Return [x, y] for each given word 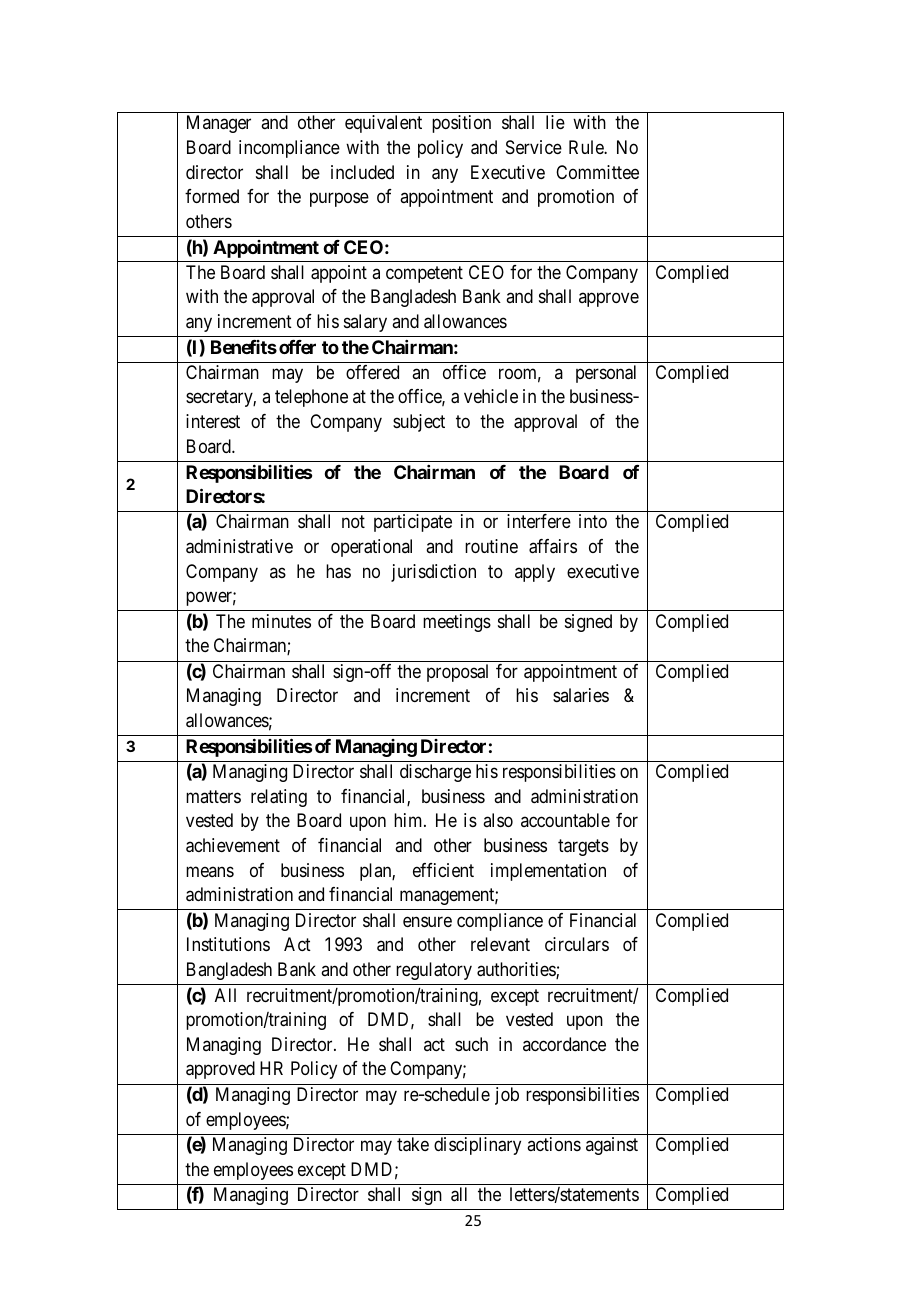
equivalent [383, 124]
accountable [565, 820]
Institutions [228, 944]
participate [413, 523]
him [409, 820]
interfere [539, 521]
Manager [219, 124]
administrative [239, 546]
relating [279, 798]
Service [534, 147]
